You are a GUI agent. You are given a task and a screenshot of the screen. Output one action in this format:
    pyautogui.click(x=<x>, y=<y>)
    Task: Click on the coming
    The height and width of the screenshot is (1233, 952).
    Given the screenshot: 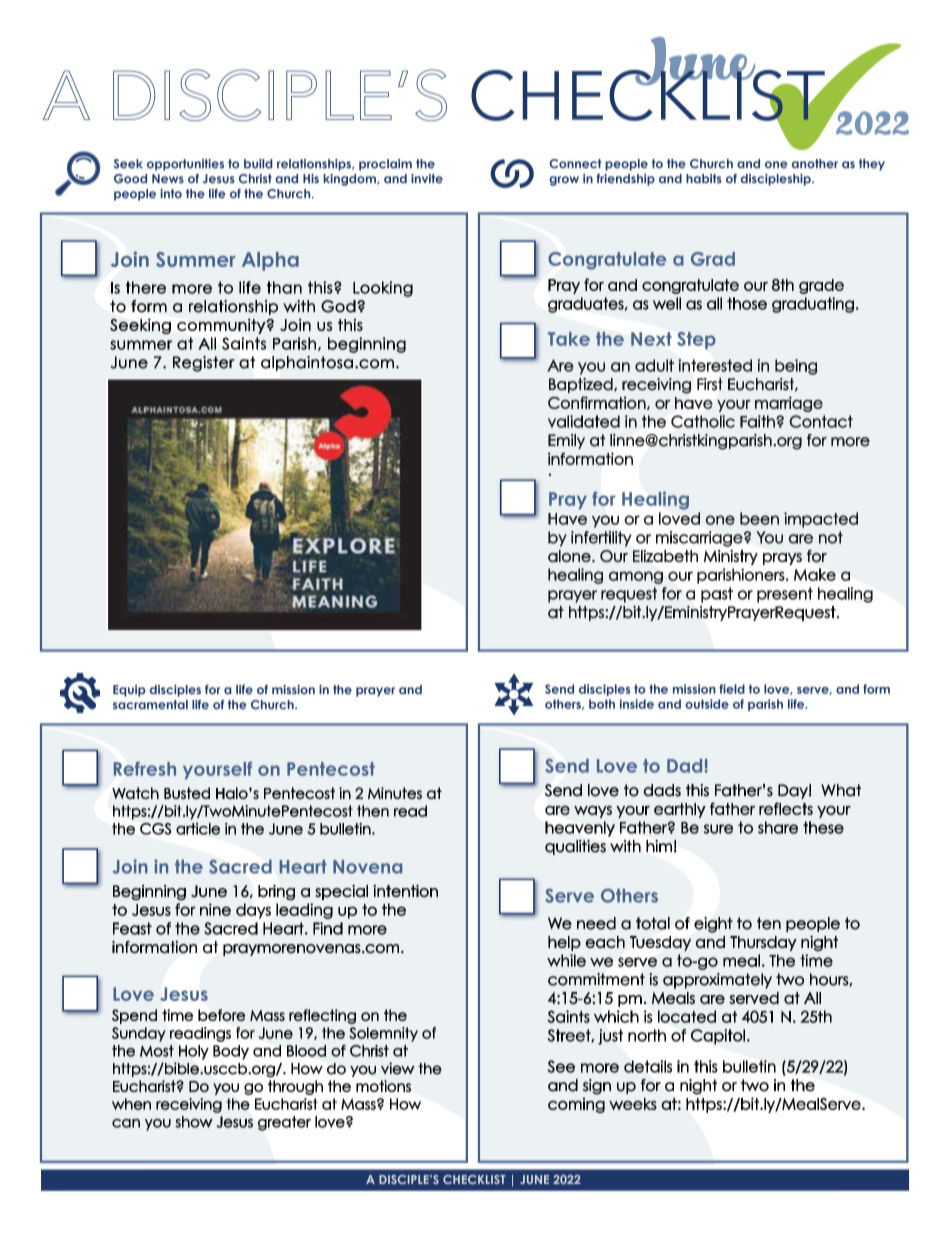 What is the action you would take?
    pyautogui.click(x=576, y=1105)
